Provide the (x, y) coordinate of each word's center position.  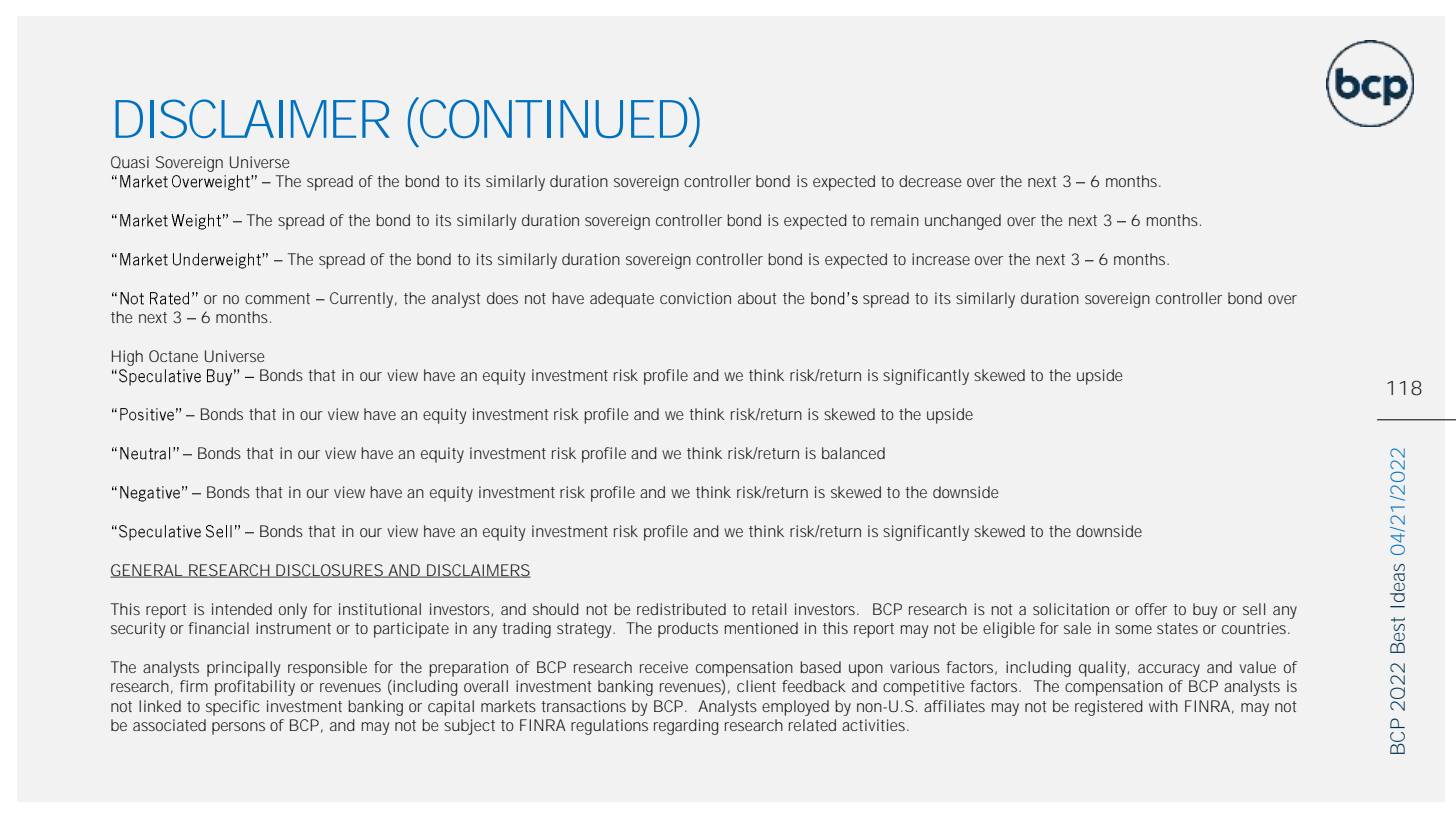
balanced (853, 453)
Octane (173, 356)
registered (1109, 708)
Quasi (130, 162)
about (757, 298)
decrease (930, 181)
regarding (686, 727)
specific (233, 708)
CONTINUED (554, 117)
